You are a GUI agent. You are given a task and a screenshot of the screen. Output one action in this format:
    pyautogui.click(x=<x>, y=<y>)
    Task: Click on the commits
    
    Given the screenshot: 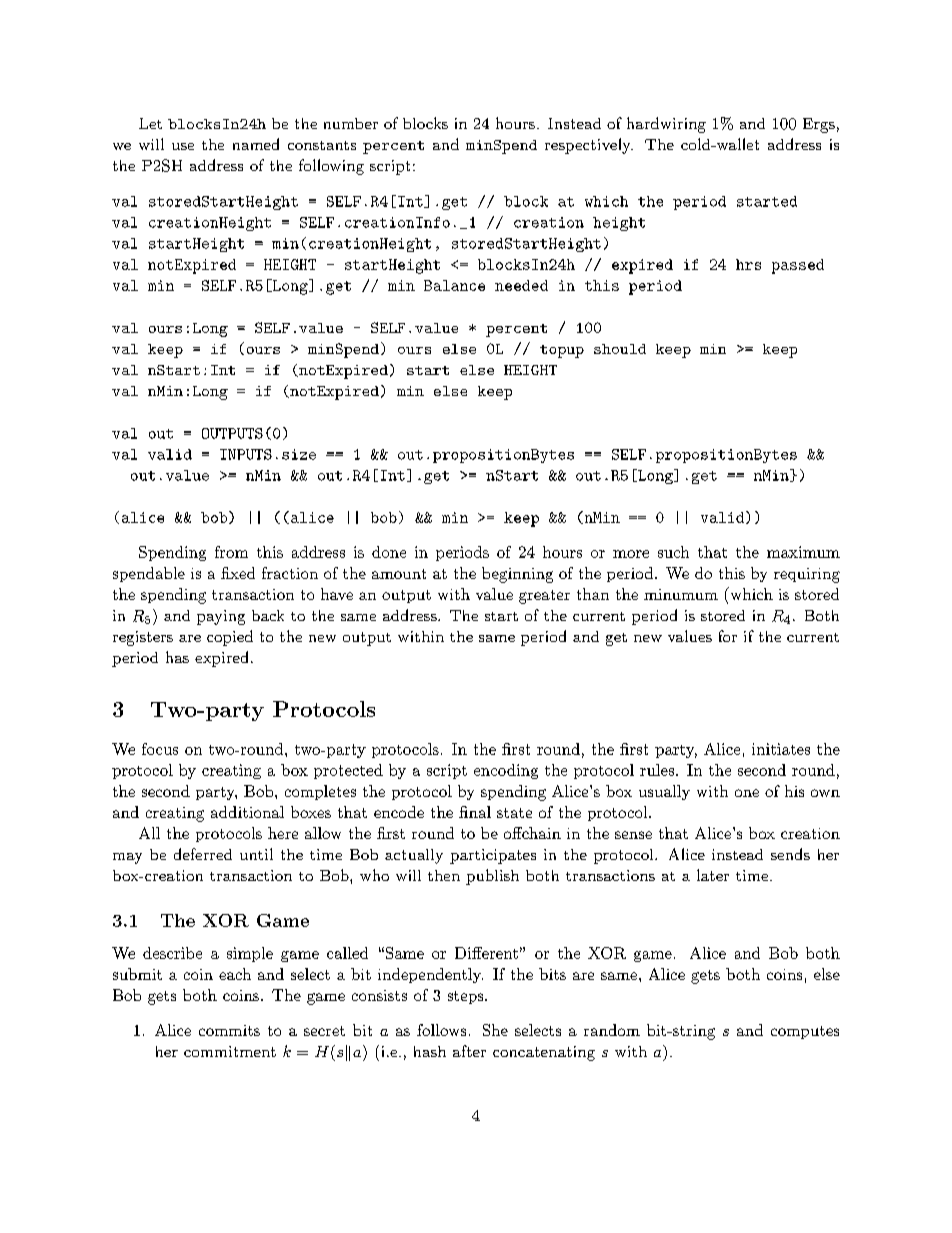 What is the action you would take?
    pyautogui.click(x=229, y=1030)
